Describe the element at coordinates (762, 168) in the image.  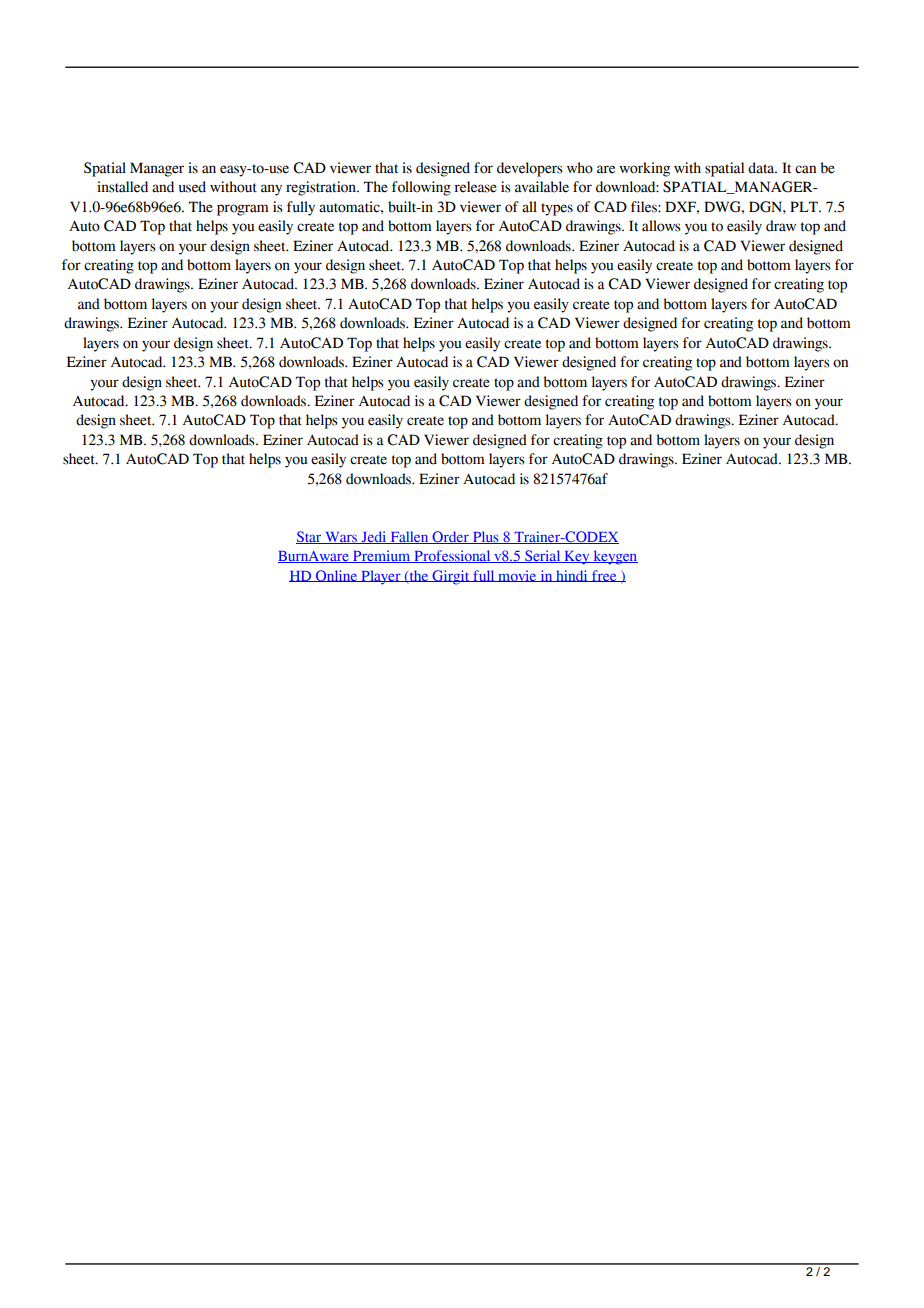
I see `data` at that location.
